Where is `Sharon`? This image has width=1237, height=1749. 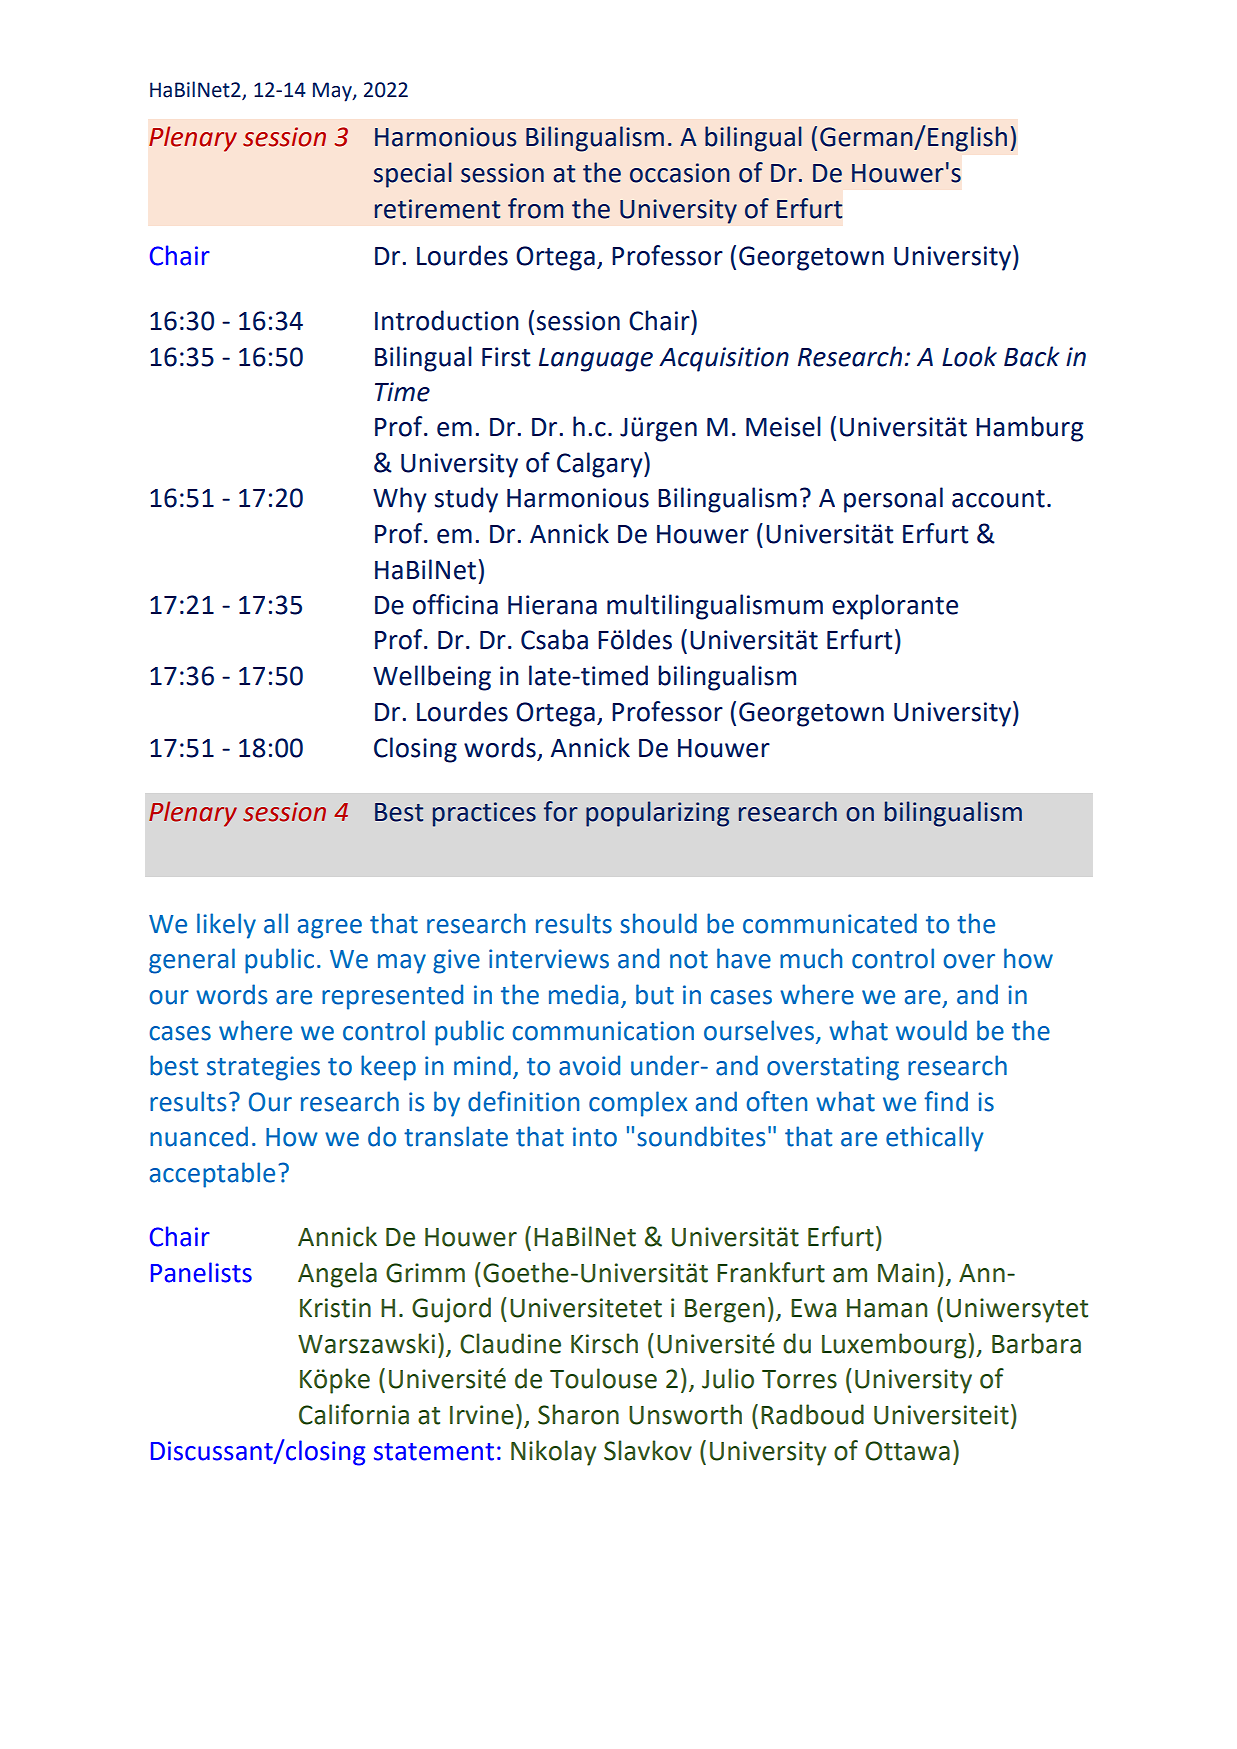
Sharon is located at coordinates (578, 1414).
